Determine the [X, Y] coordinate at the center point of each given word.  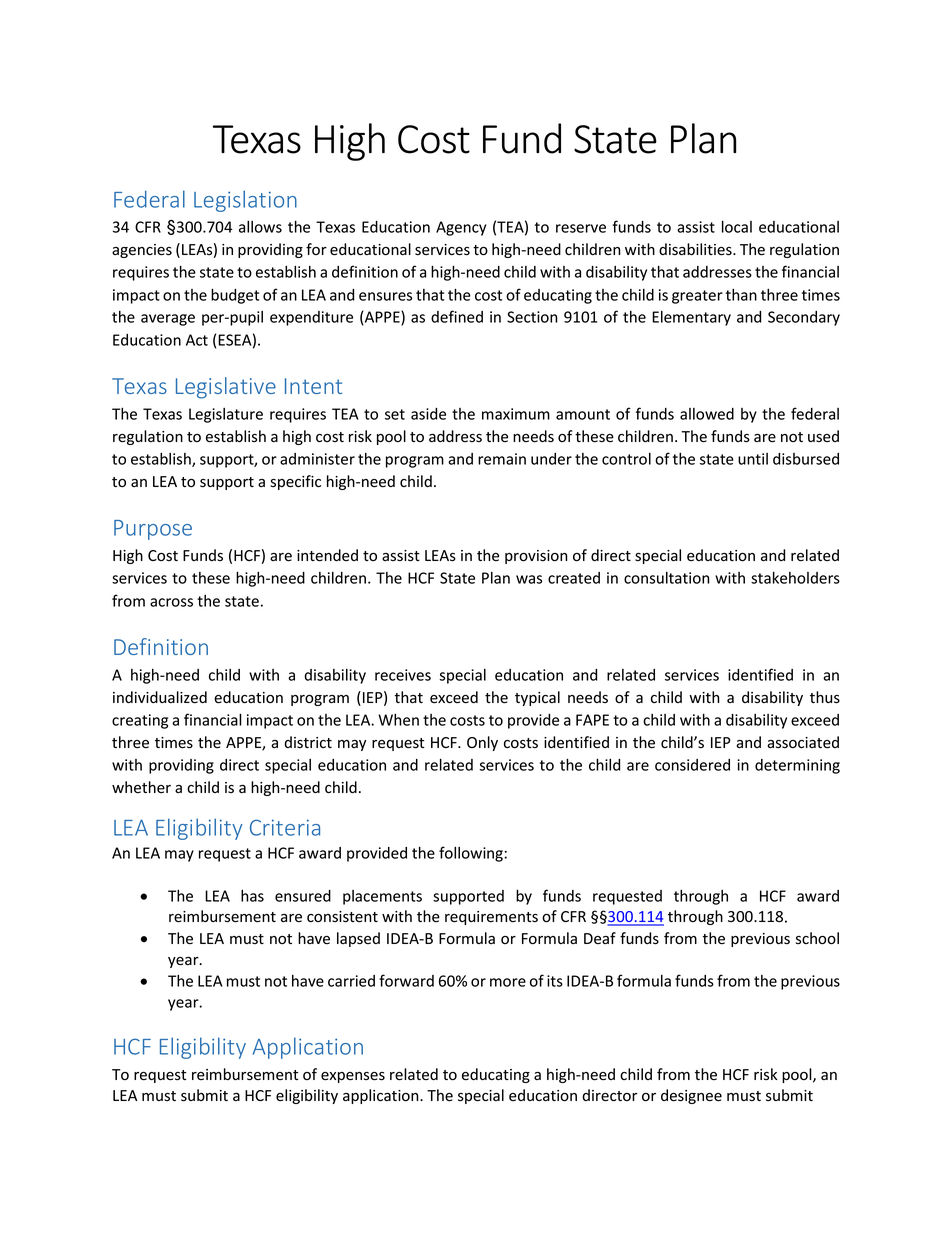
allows [260, 227]
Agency [461, 228]
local [737, 226]
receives [403, 675]
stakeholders [795, 577]
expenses [353, 1077]
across [171, 602]
